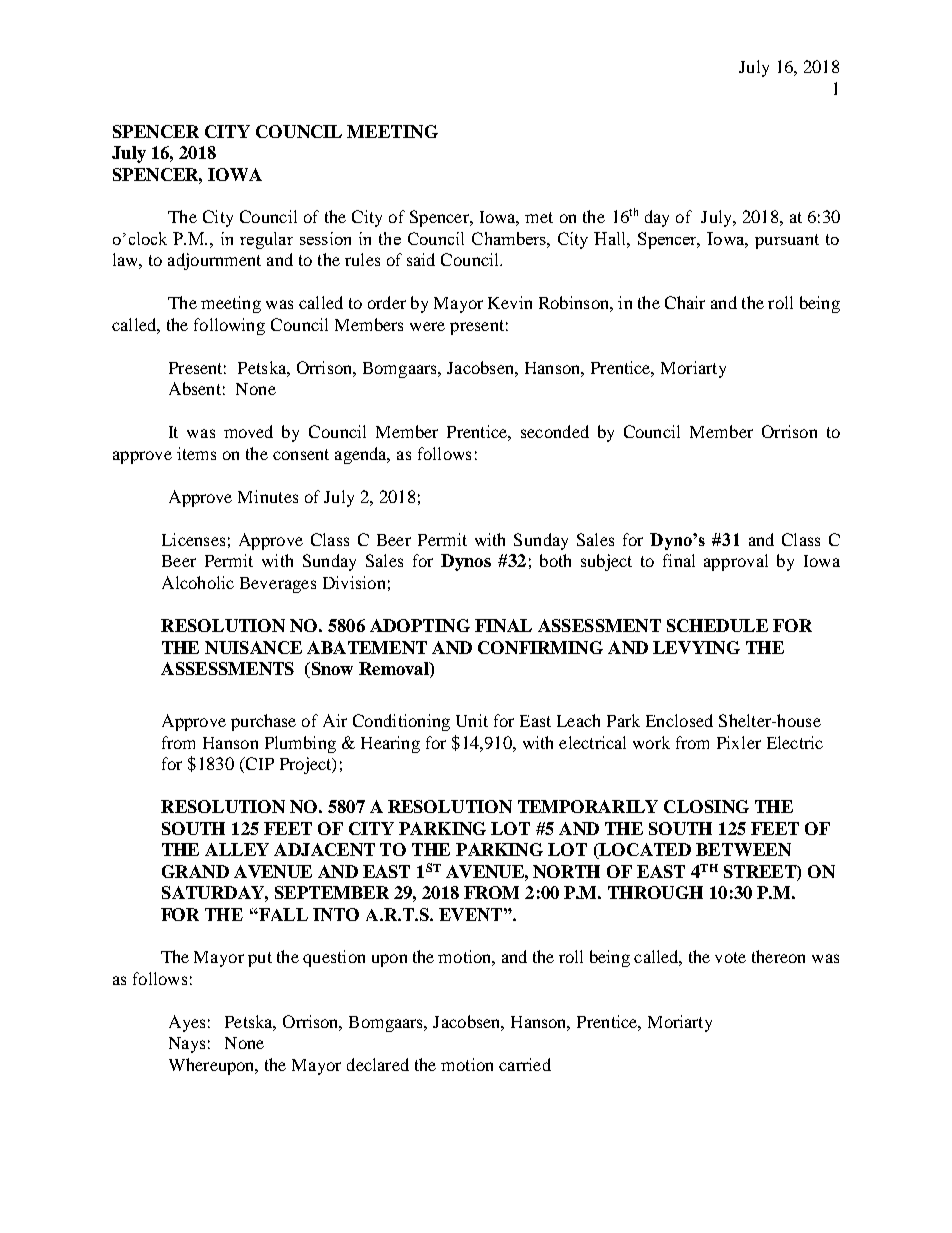  I want to click on vote, so click(730, 957).
